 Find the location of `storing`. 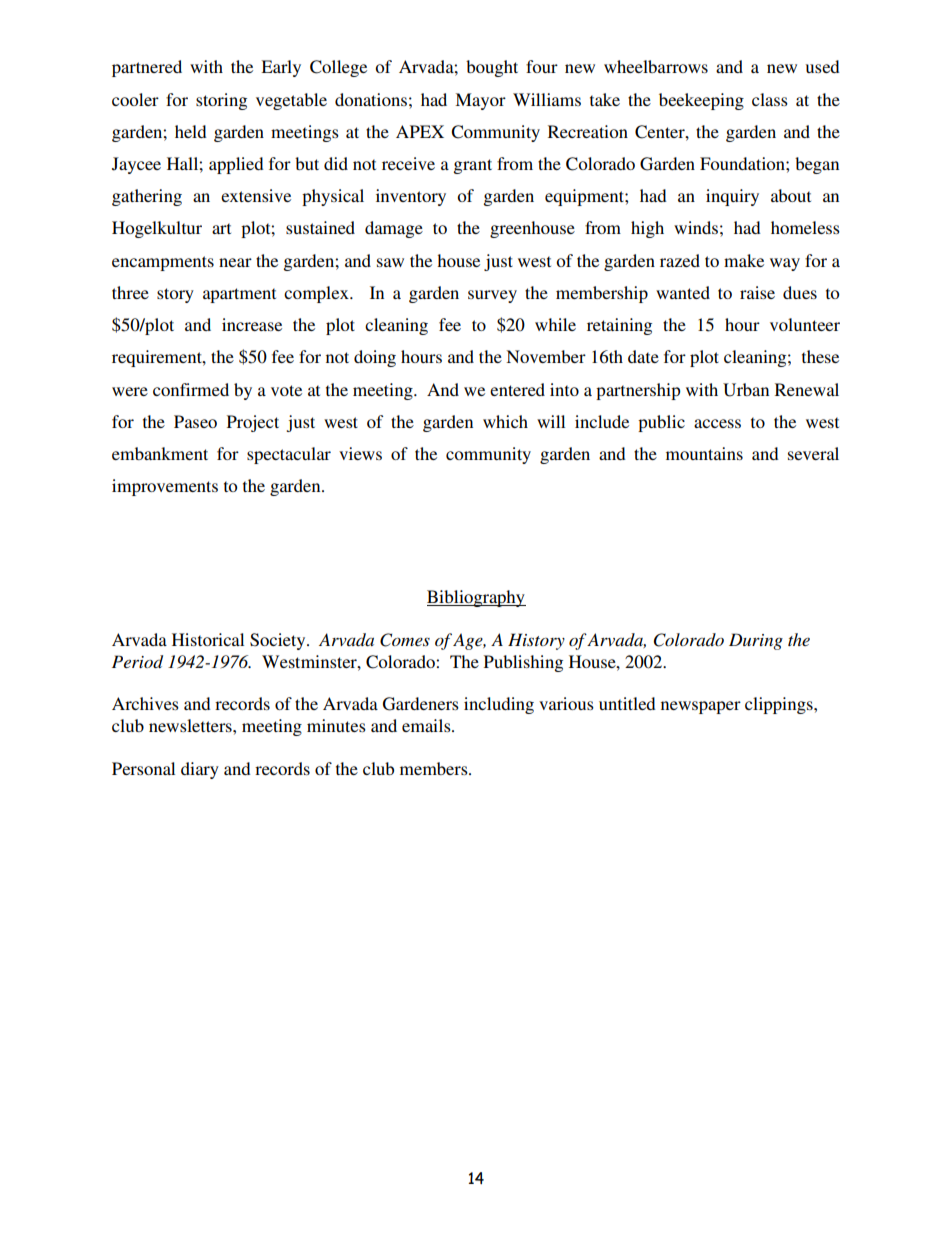

storing is located at coordinates (221, 101).
